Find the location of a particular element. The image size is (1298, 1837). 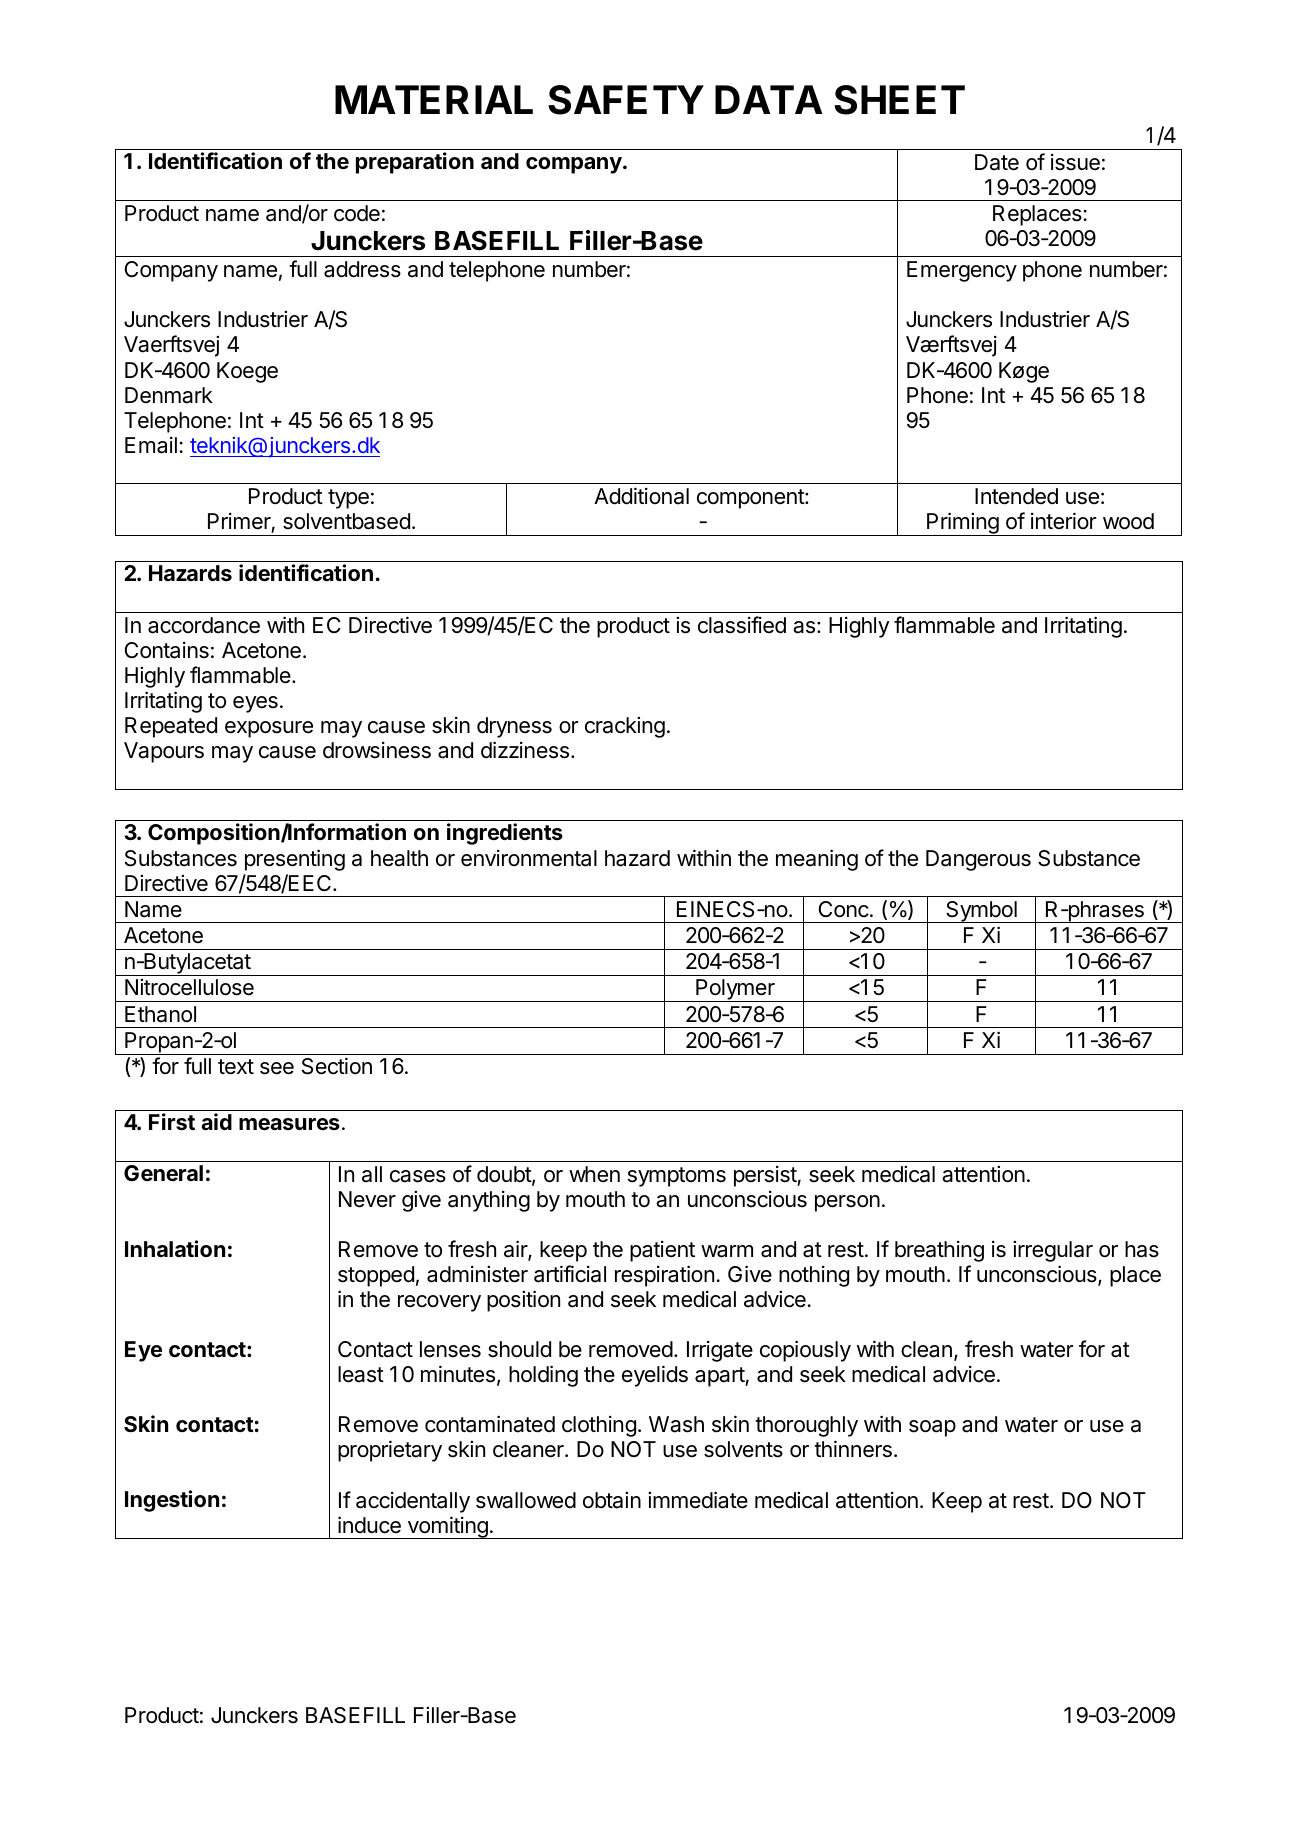

code is located at coordinates (357, 213).
